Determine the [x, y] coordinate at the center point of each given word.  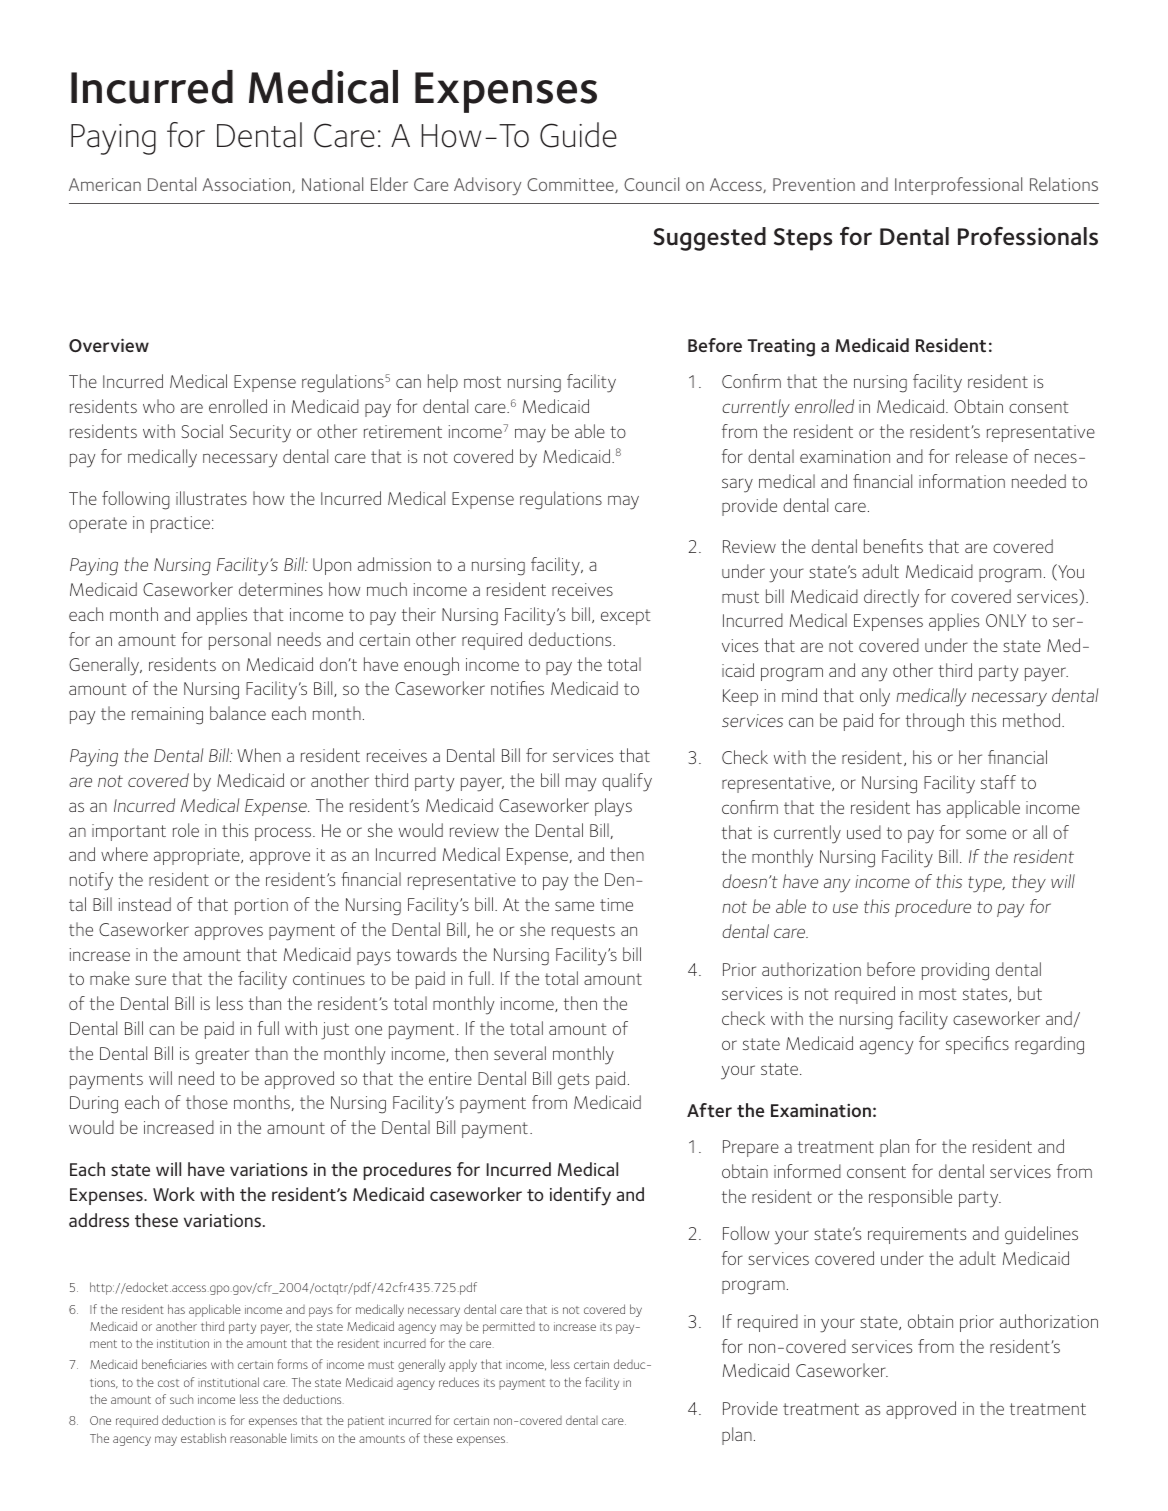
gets [573, 1081]
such [181, 1399]
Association [247, 185]
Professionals [1028, 236]
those [207, 1102]
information [962, 481]
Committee [571, 185]
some [986, 834]
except [625, 617]
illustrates [211, 498]
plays [613, 807]
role [186, 830]
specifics [977, 1045]
